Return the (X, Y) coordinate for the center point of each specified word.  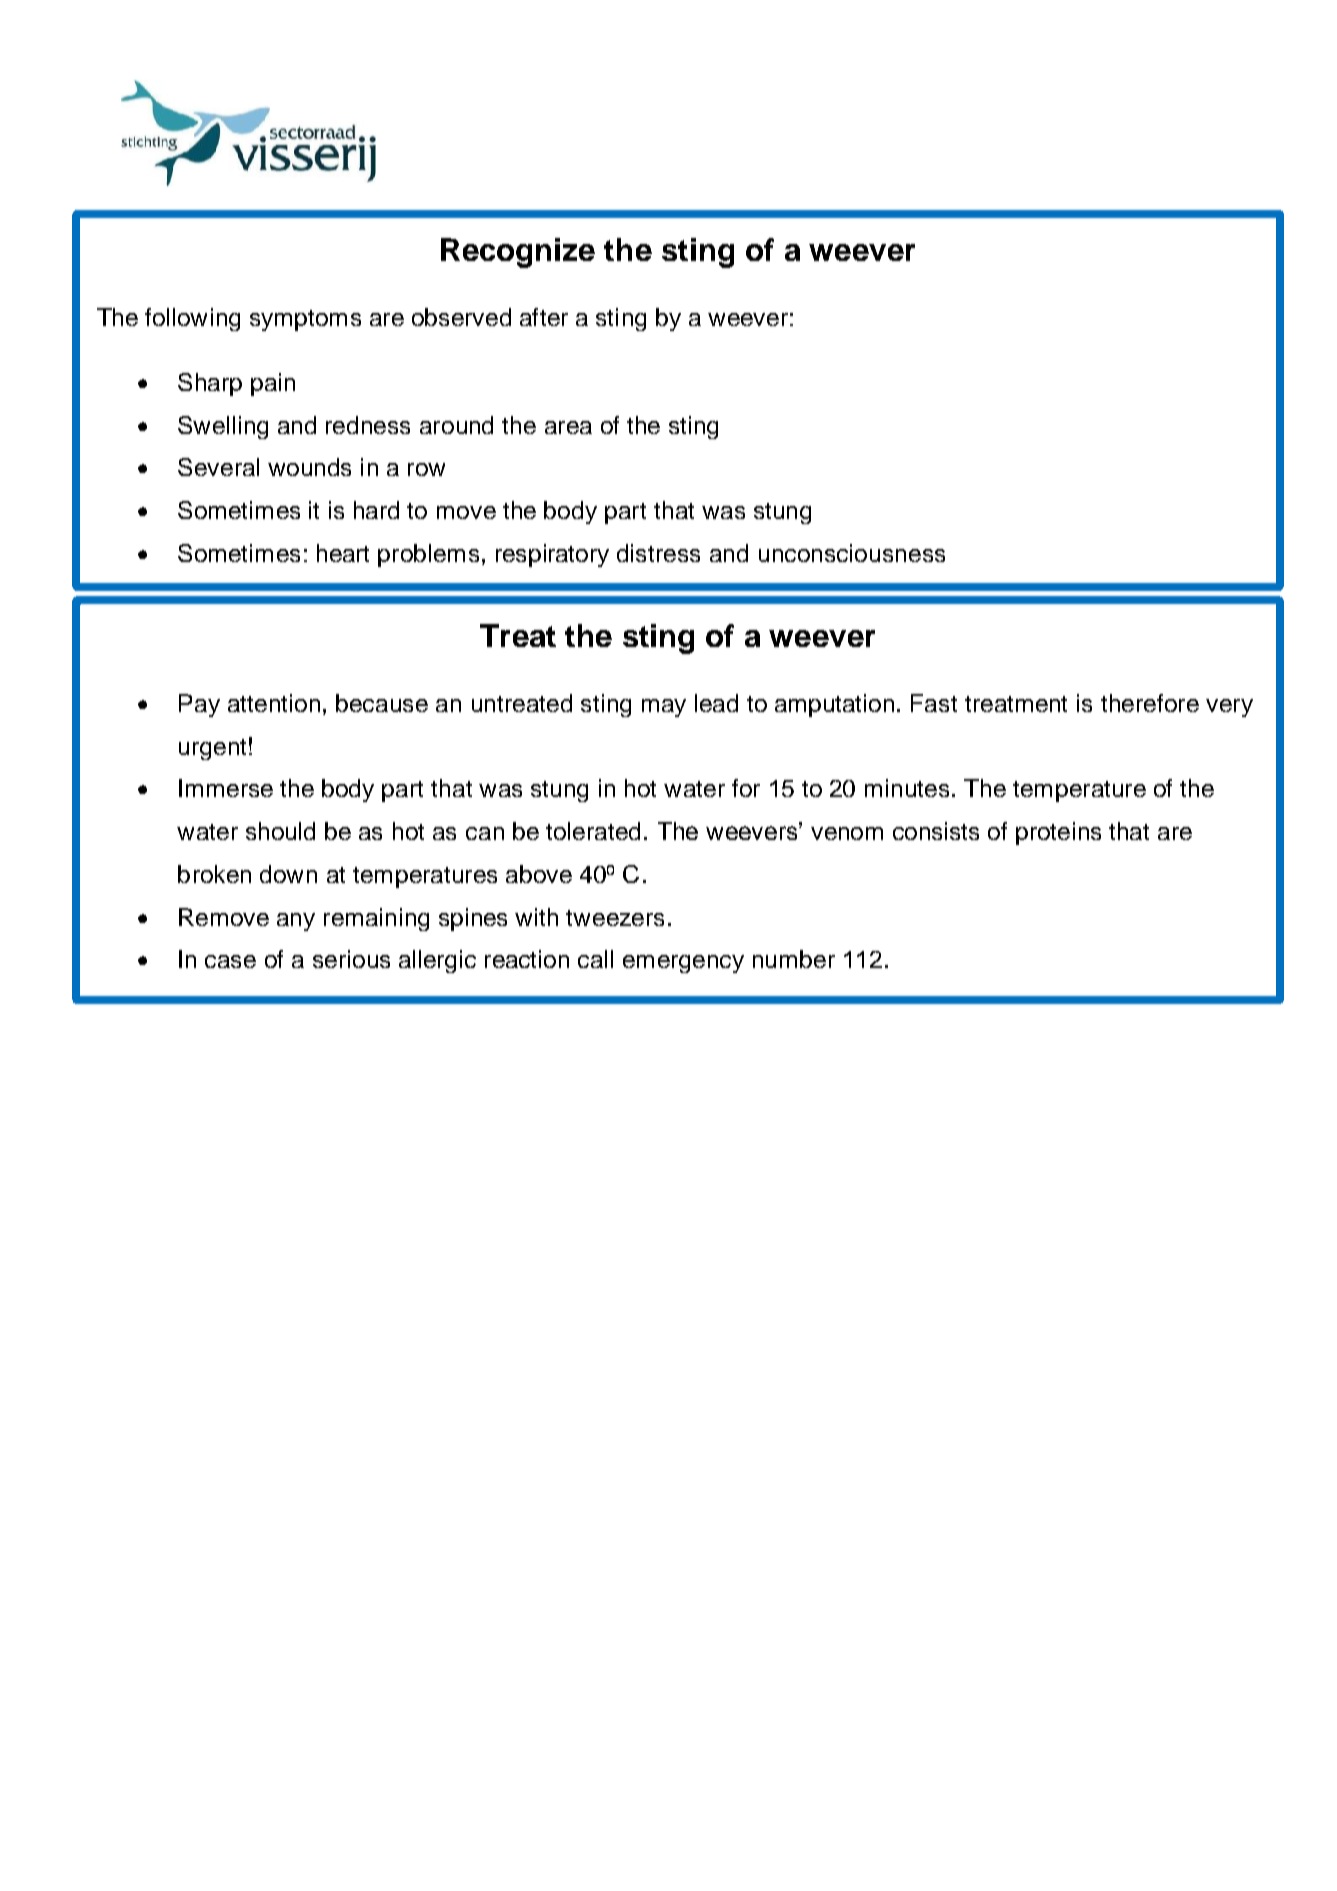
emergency (683, 964)
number (794, 959)
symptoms (305, 320)
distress (658, 553)
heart (343, 553)
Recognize (518, 253)
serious (351, 959)
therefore (1150, 703)
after (544, 317)
